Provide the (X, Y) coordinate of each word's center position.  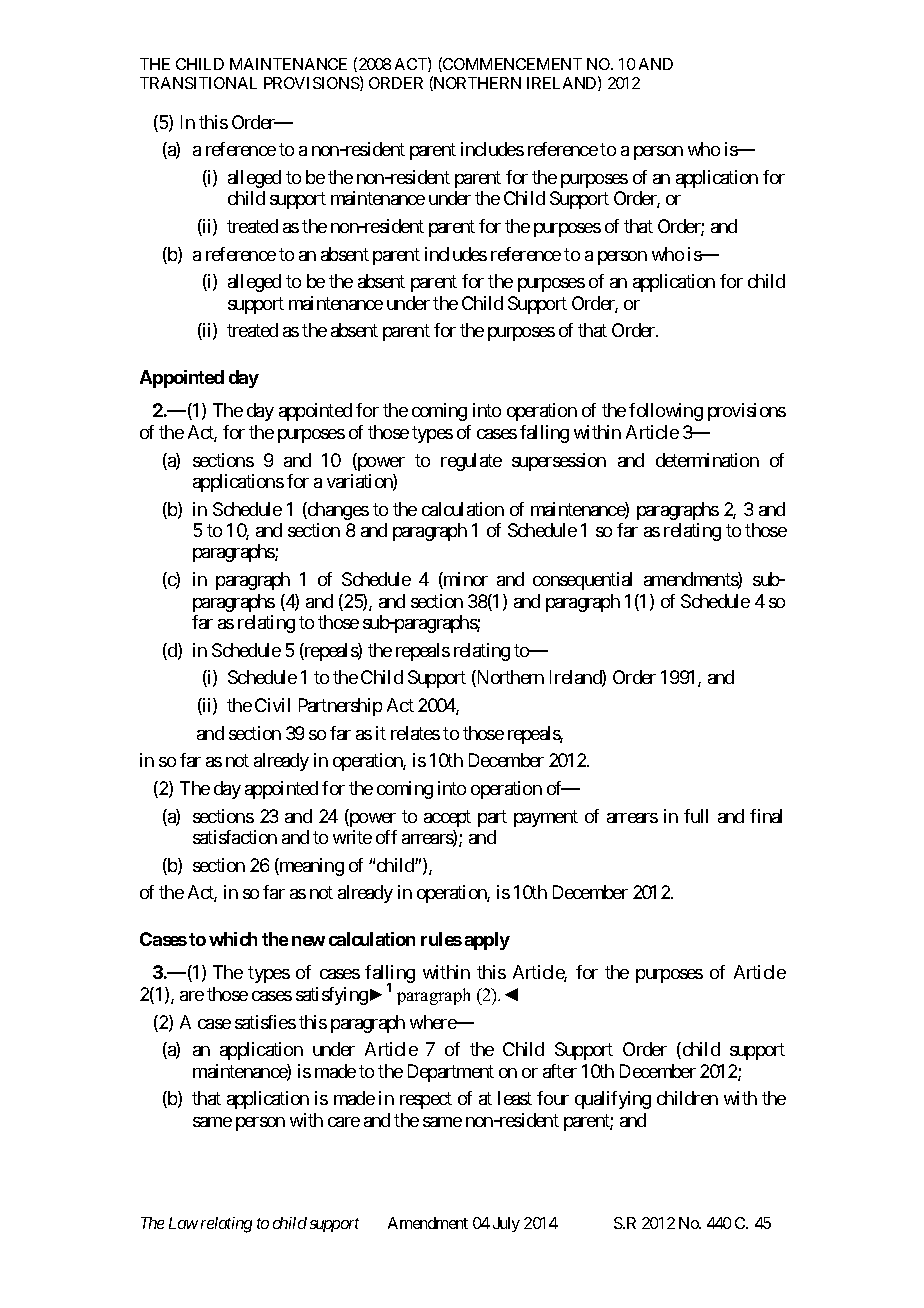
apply (487, 941)
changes (337, 511)
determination (707, 460)
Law (183, 1223)
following (666, 412)
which (233, 939)
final (766, 816)
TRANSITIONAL (198, 83)
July (506, 1224)
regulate (471, 462)
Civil (272, 705)
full (696, 816)
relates (415, 733)
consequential (582, 581)
